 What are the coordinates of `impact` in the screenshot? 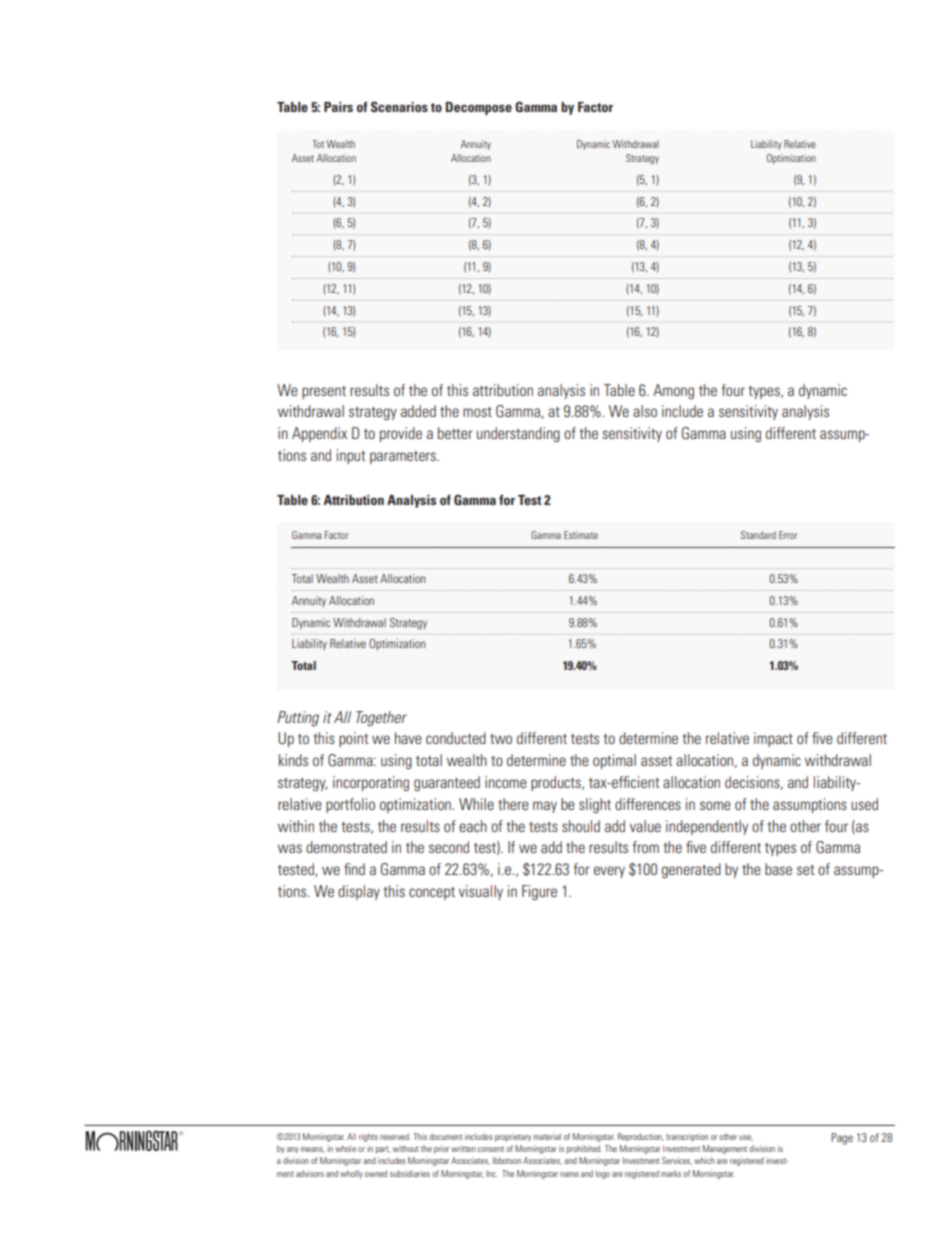 It's located at (773, 739).
